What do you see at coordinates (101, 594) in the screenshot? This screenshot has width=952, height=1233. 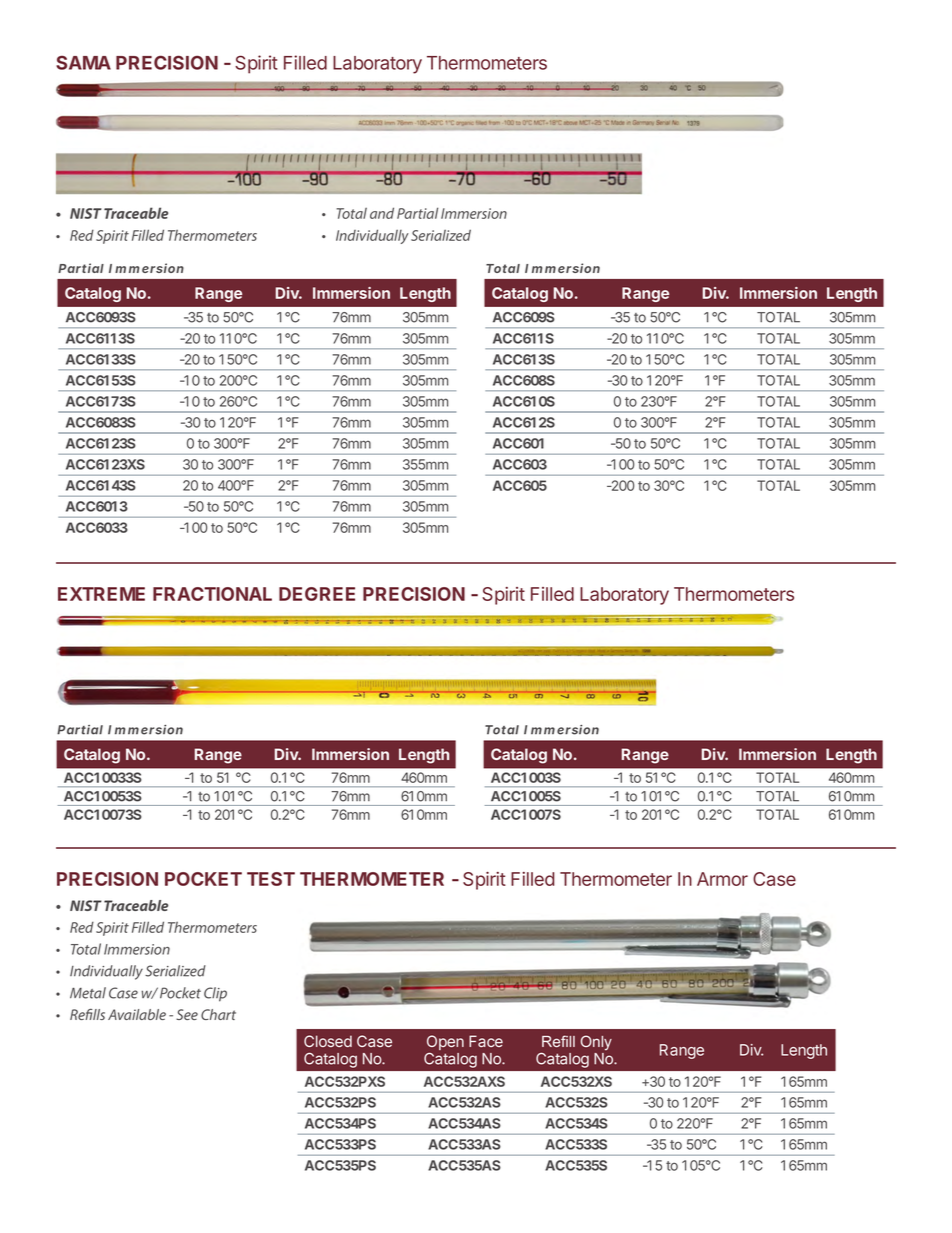 I see `EXTREME` at bounding box center [101, 594].
